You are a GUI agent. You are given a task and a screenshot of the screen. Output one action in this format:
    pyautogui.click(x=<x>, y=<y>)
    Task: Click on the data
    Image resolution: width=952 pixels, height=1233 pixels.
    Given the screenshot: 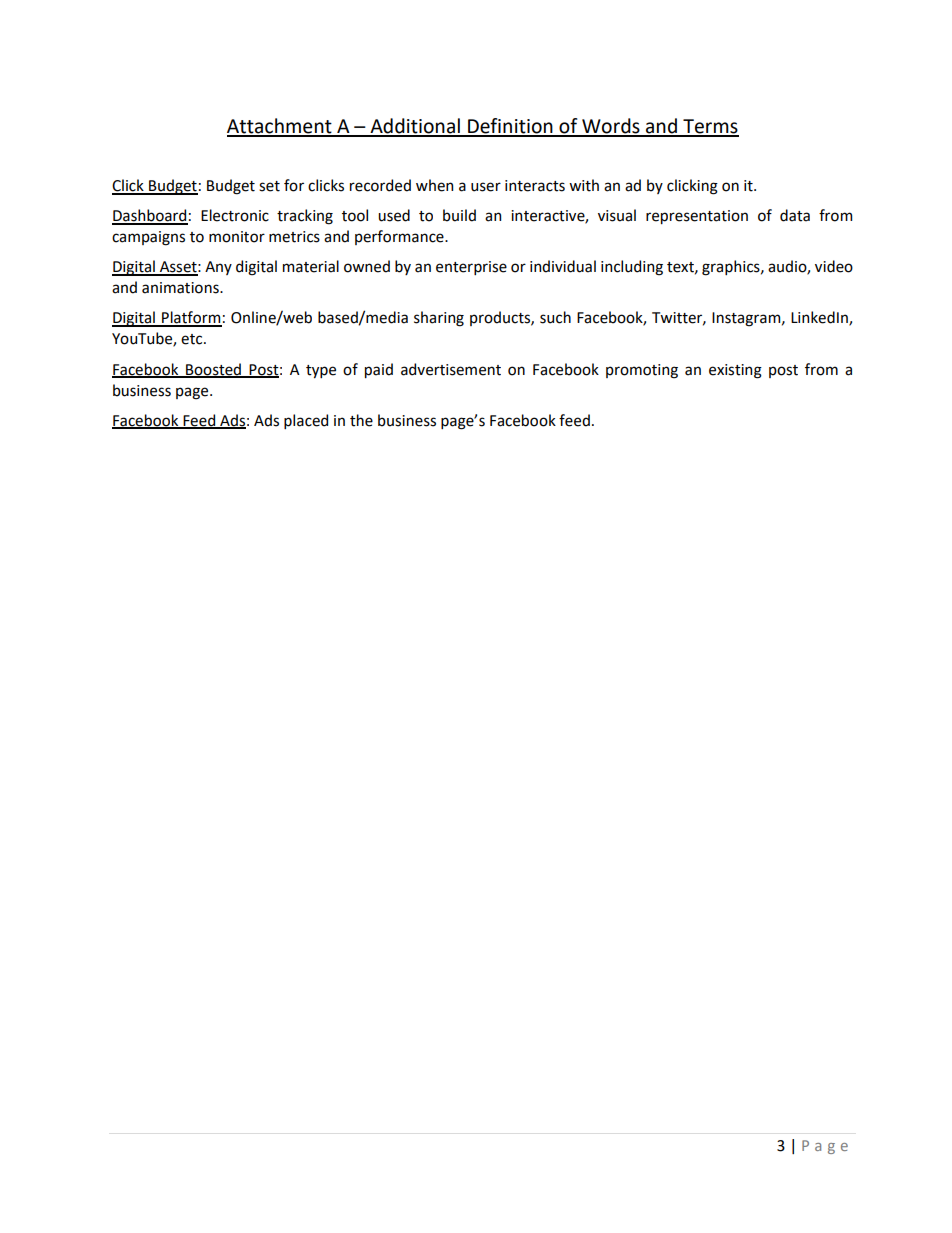 What is the action you would take?
    pyautogui.click(x=795, y=215)
